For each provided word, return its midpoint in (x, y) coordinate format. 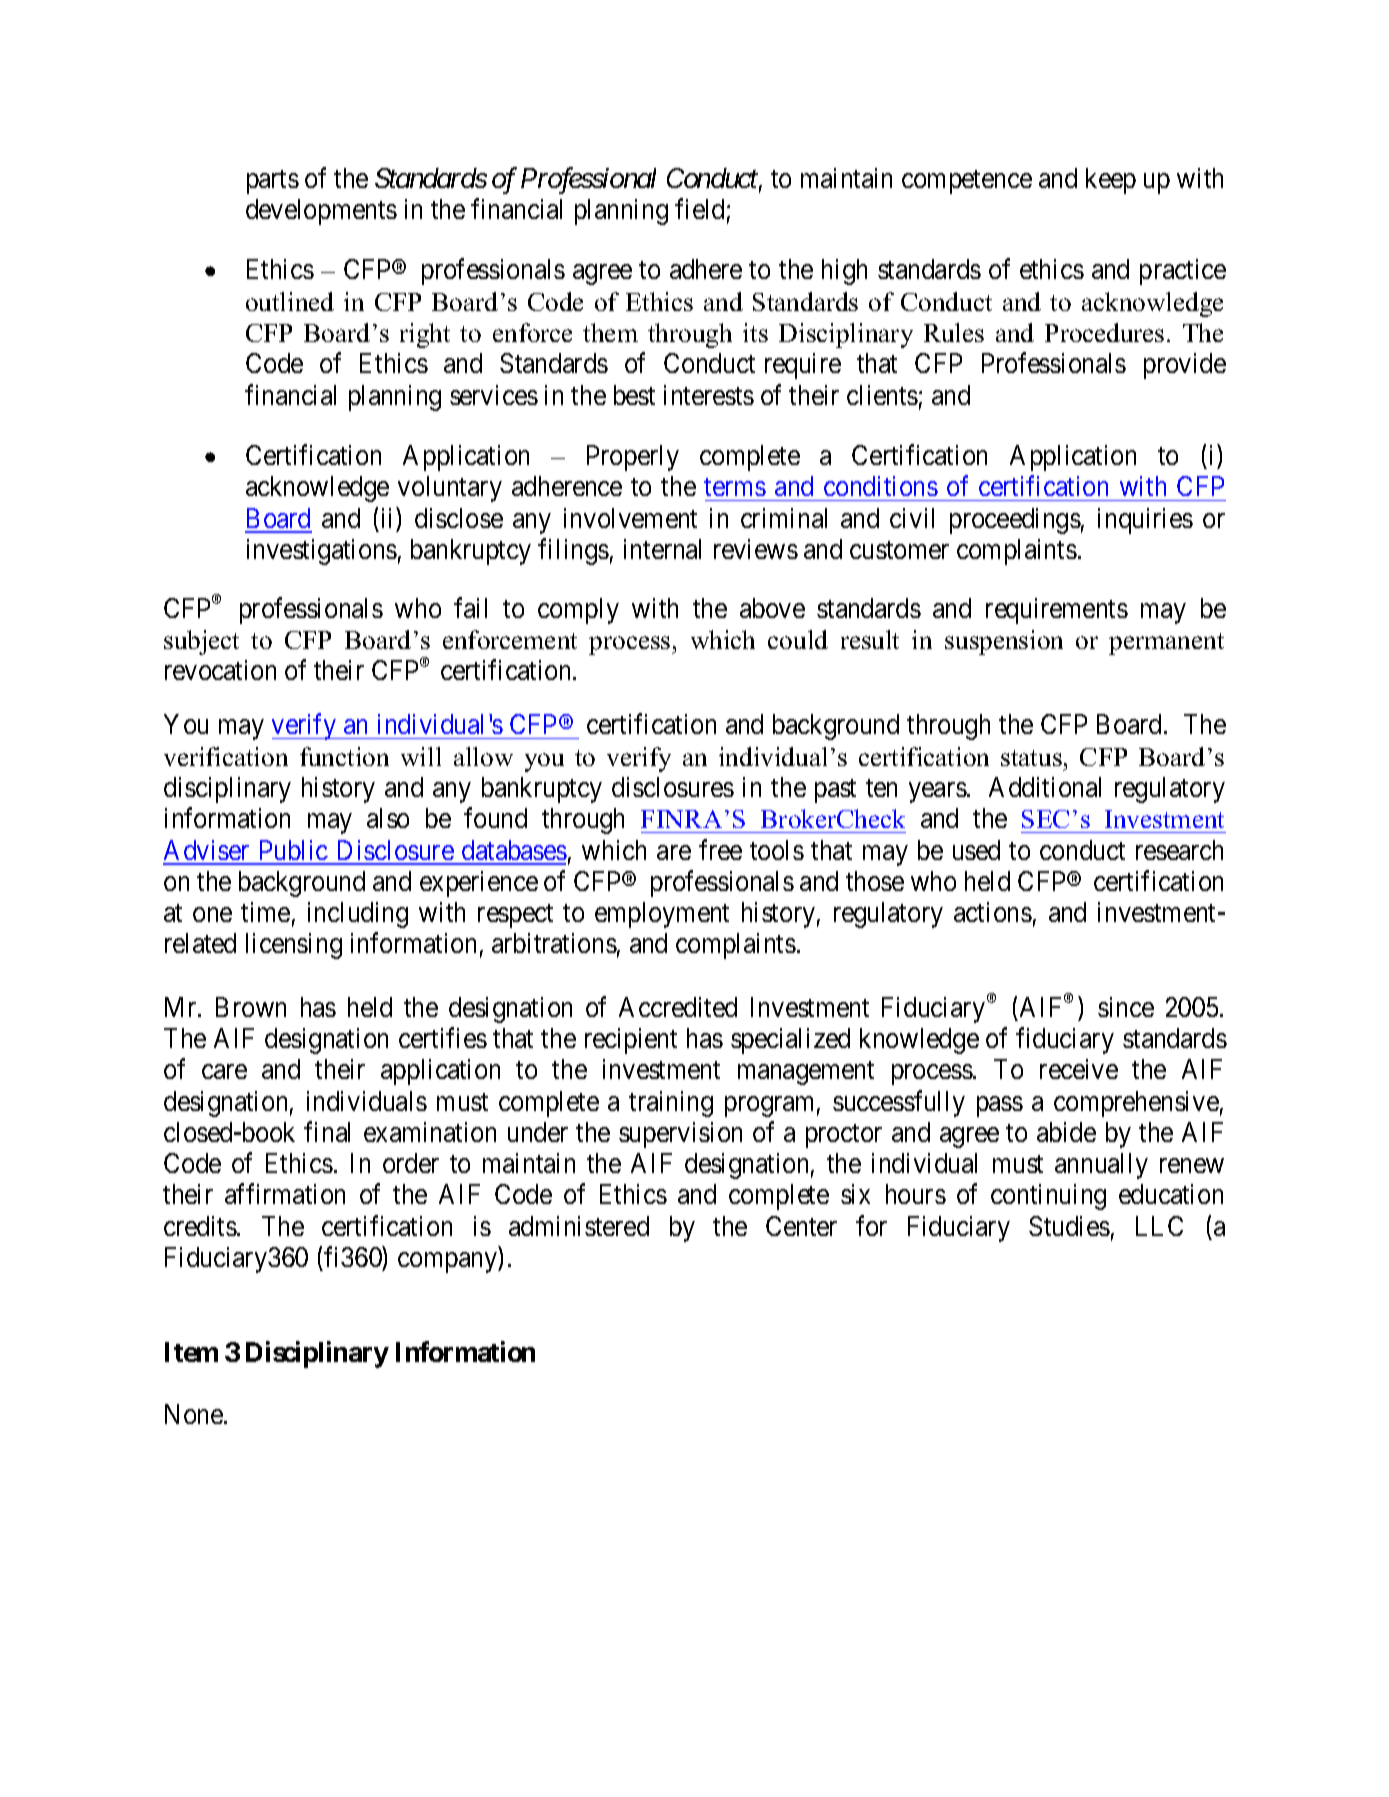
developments (321, 212)
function (344, 756)
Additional (1045, 787)
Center (801, 1226)
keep (1111, 181)
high (844, 272)
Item (191, 1352)
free (720, 849)
